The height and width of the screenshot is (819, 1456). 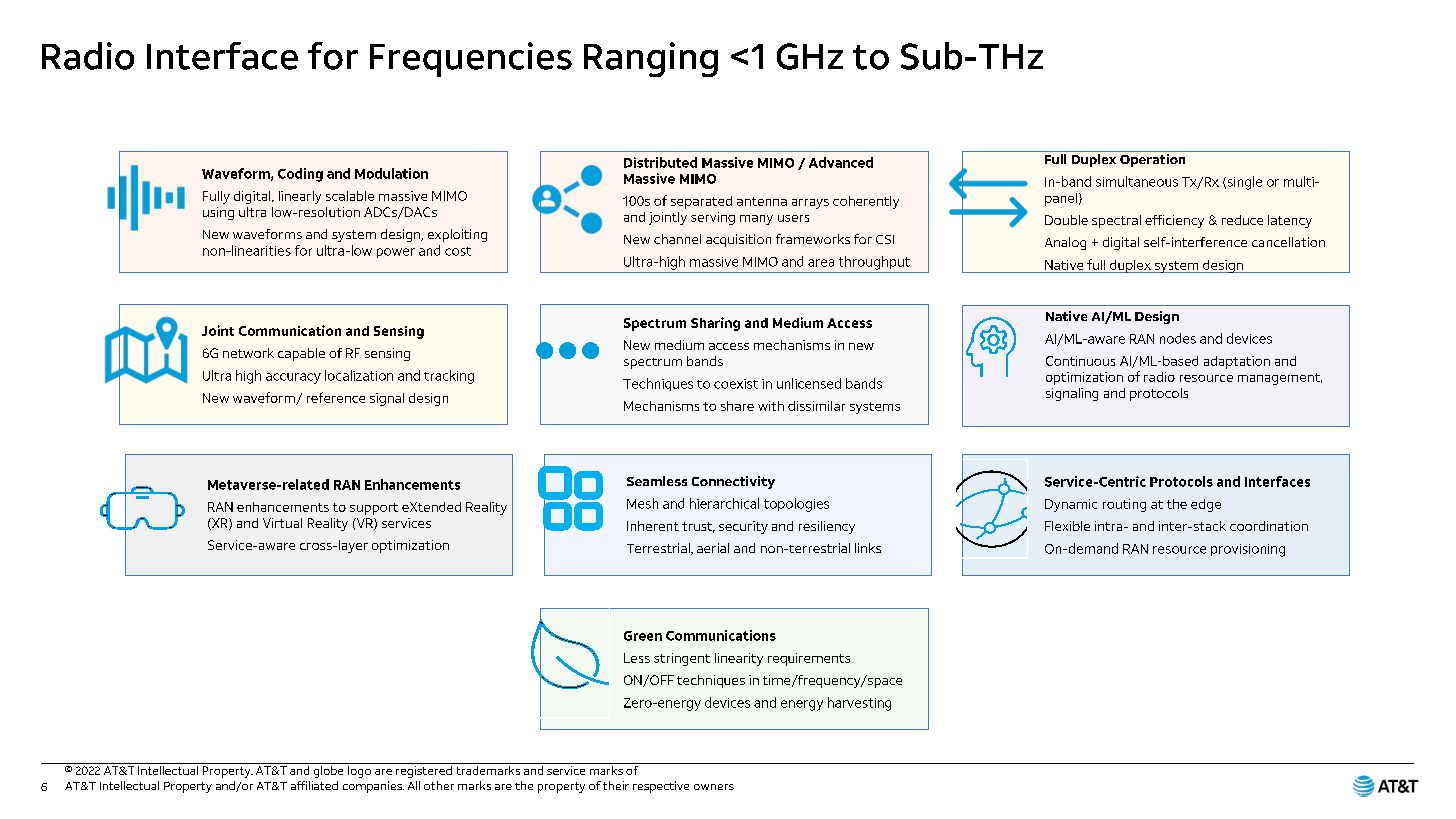 What do you see at coordinates (737, 406) in the screenshot?
I see `share` at bounding box center [737, 406].
